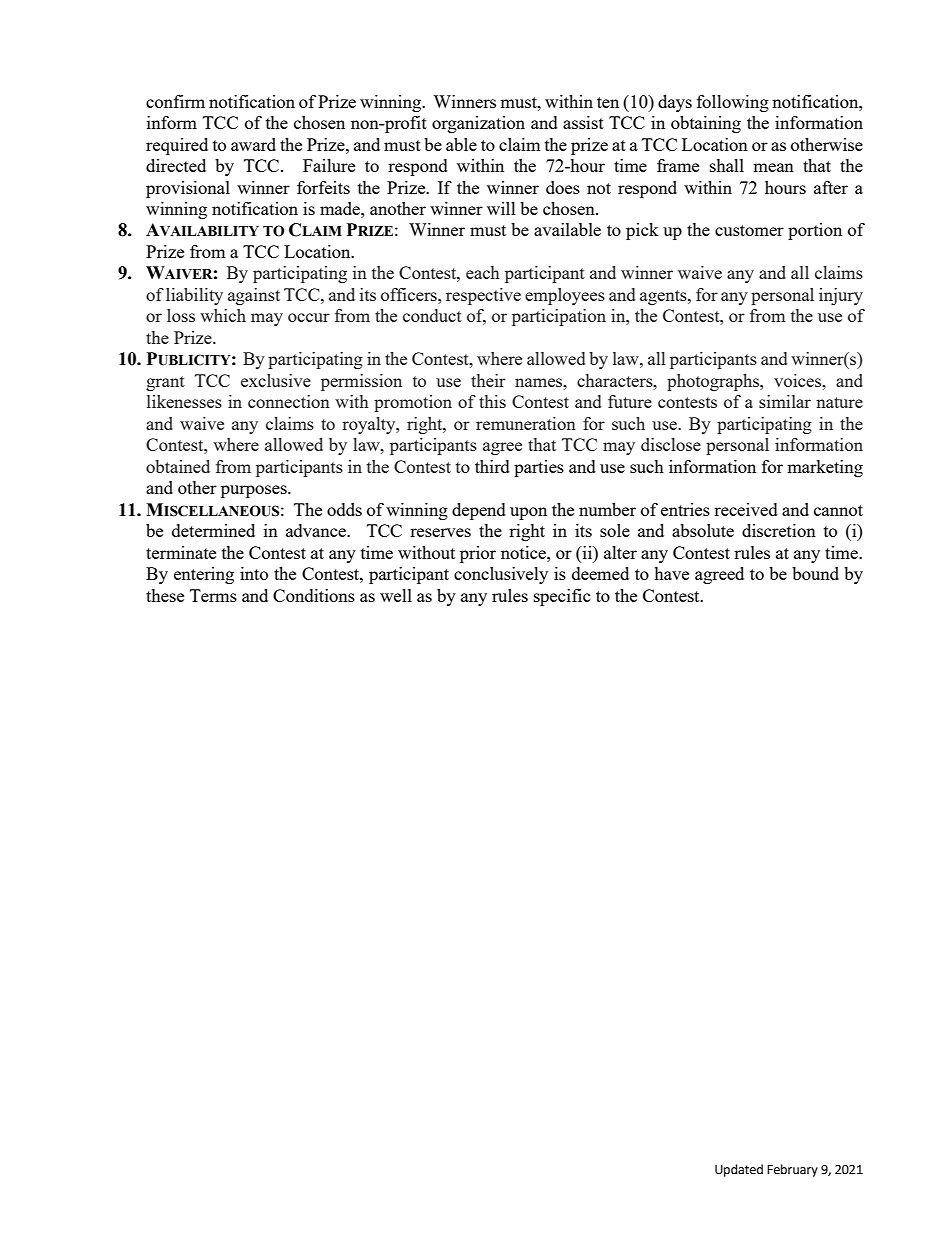 The width and height of the screenshot is (952, 1233). Describe the element at coordinates (815, 573) in the screenshot. I see `bound` at that location.
